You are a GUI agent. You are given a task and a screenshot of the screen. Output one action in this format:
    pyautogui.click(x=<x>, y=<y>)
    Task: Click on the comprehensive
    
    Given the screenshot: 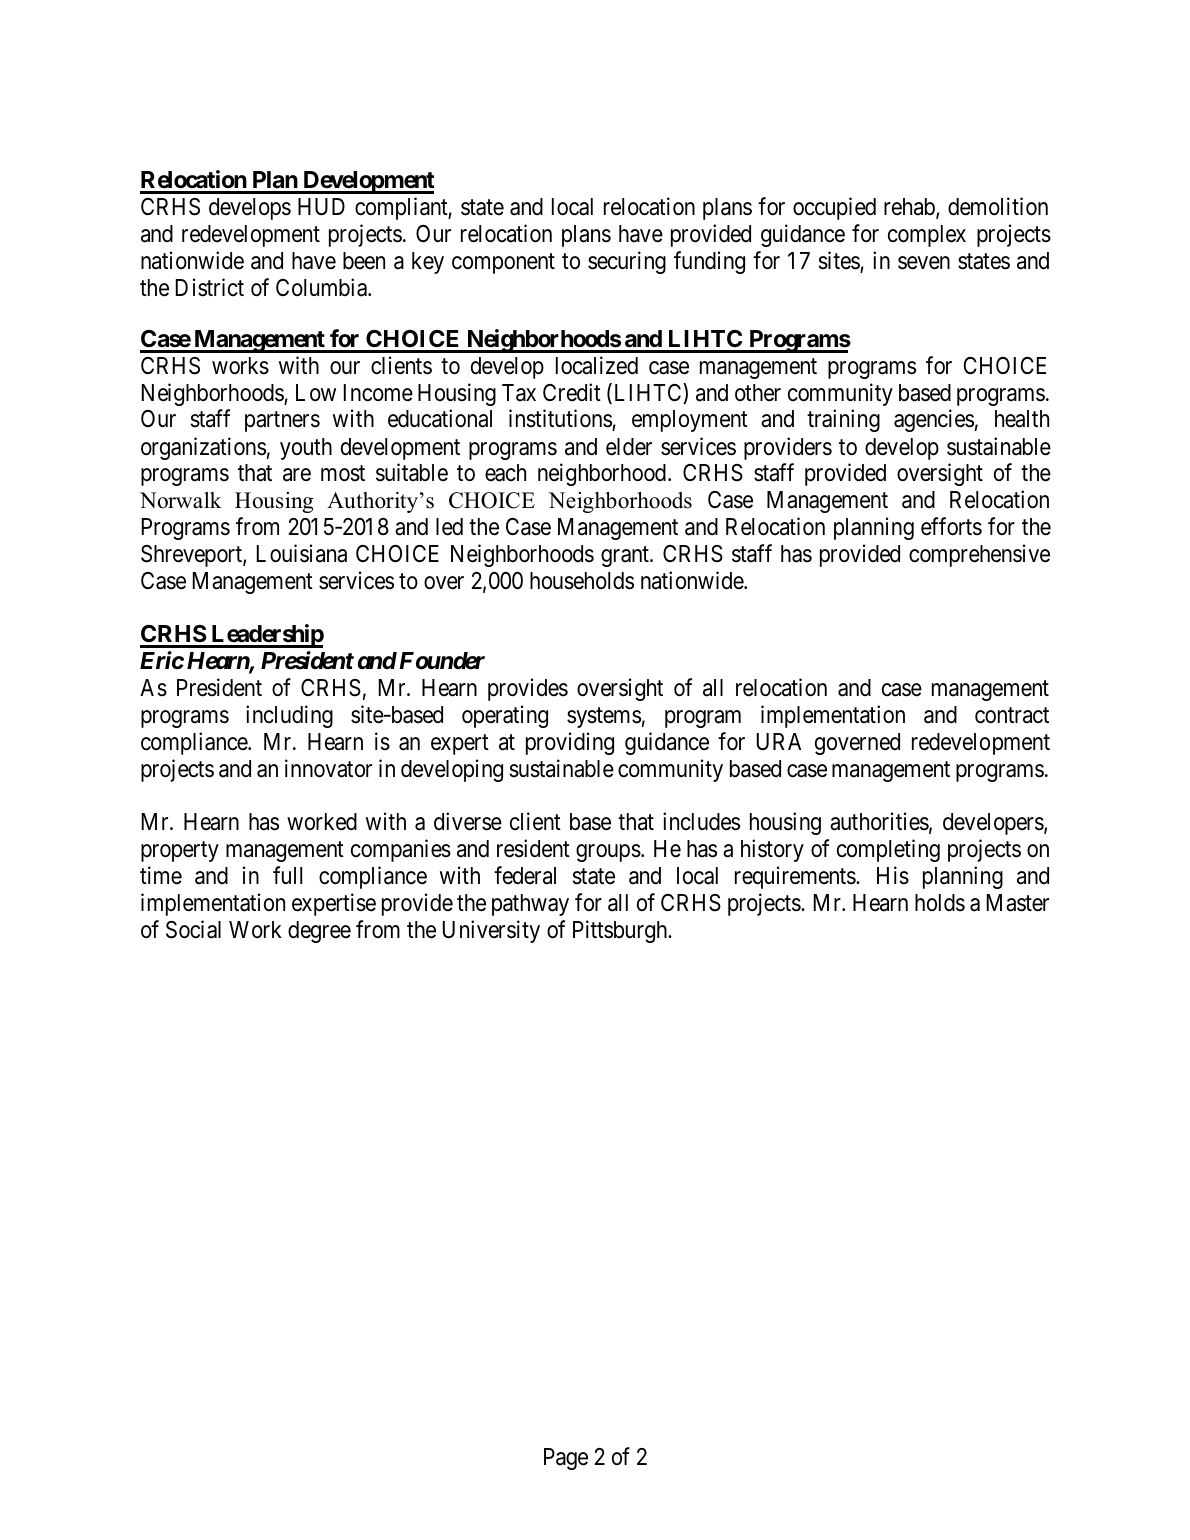 What is the action you would take?
    pyautogui.click(x=979, y=555)
